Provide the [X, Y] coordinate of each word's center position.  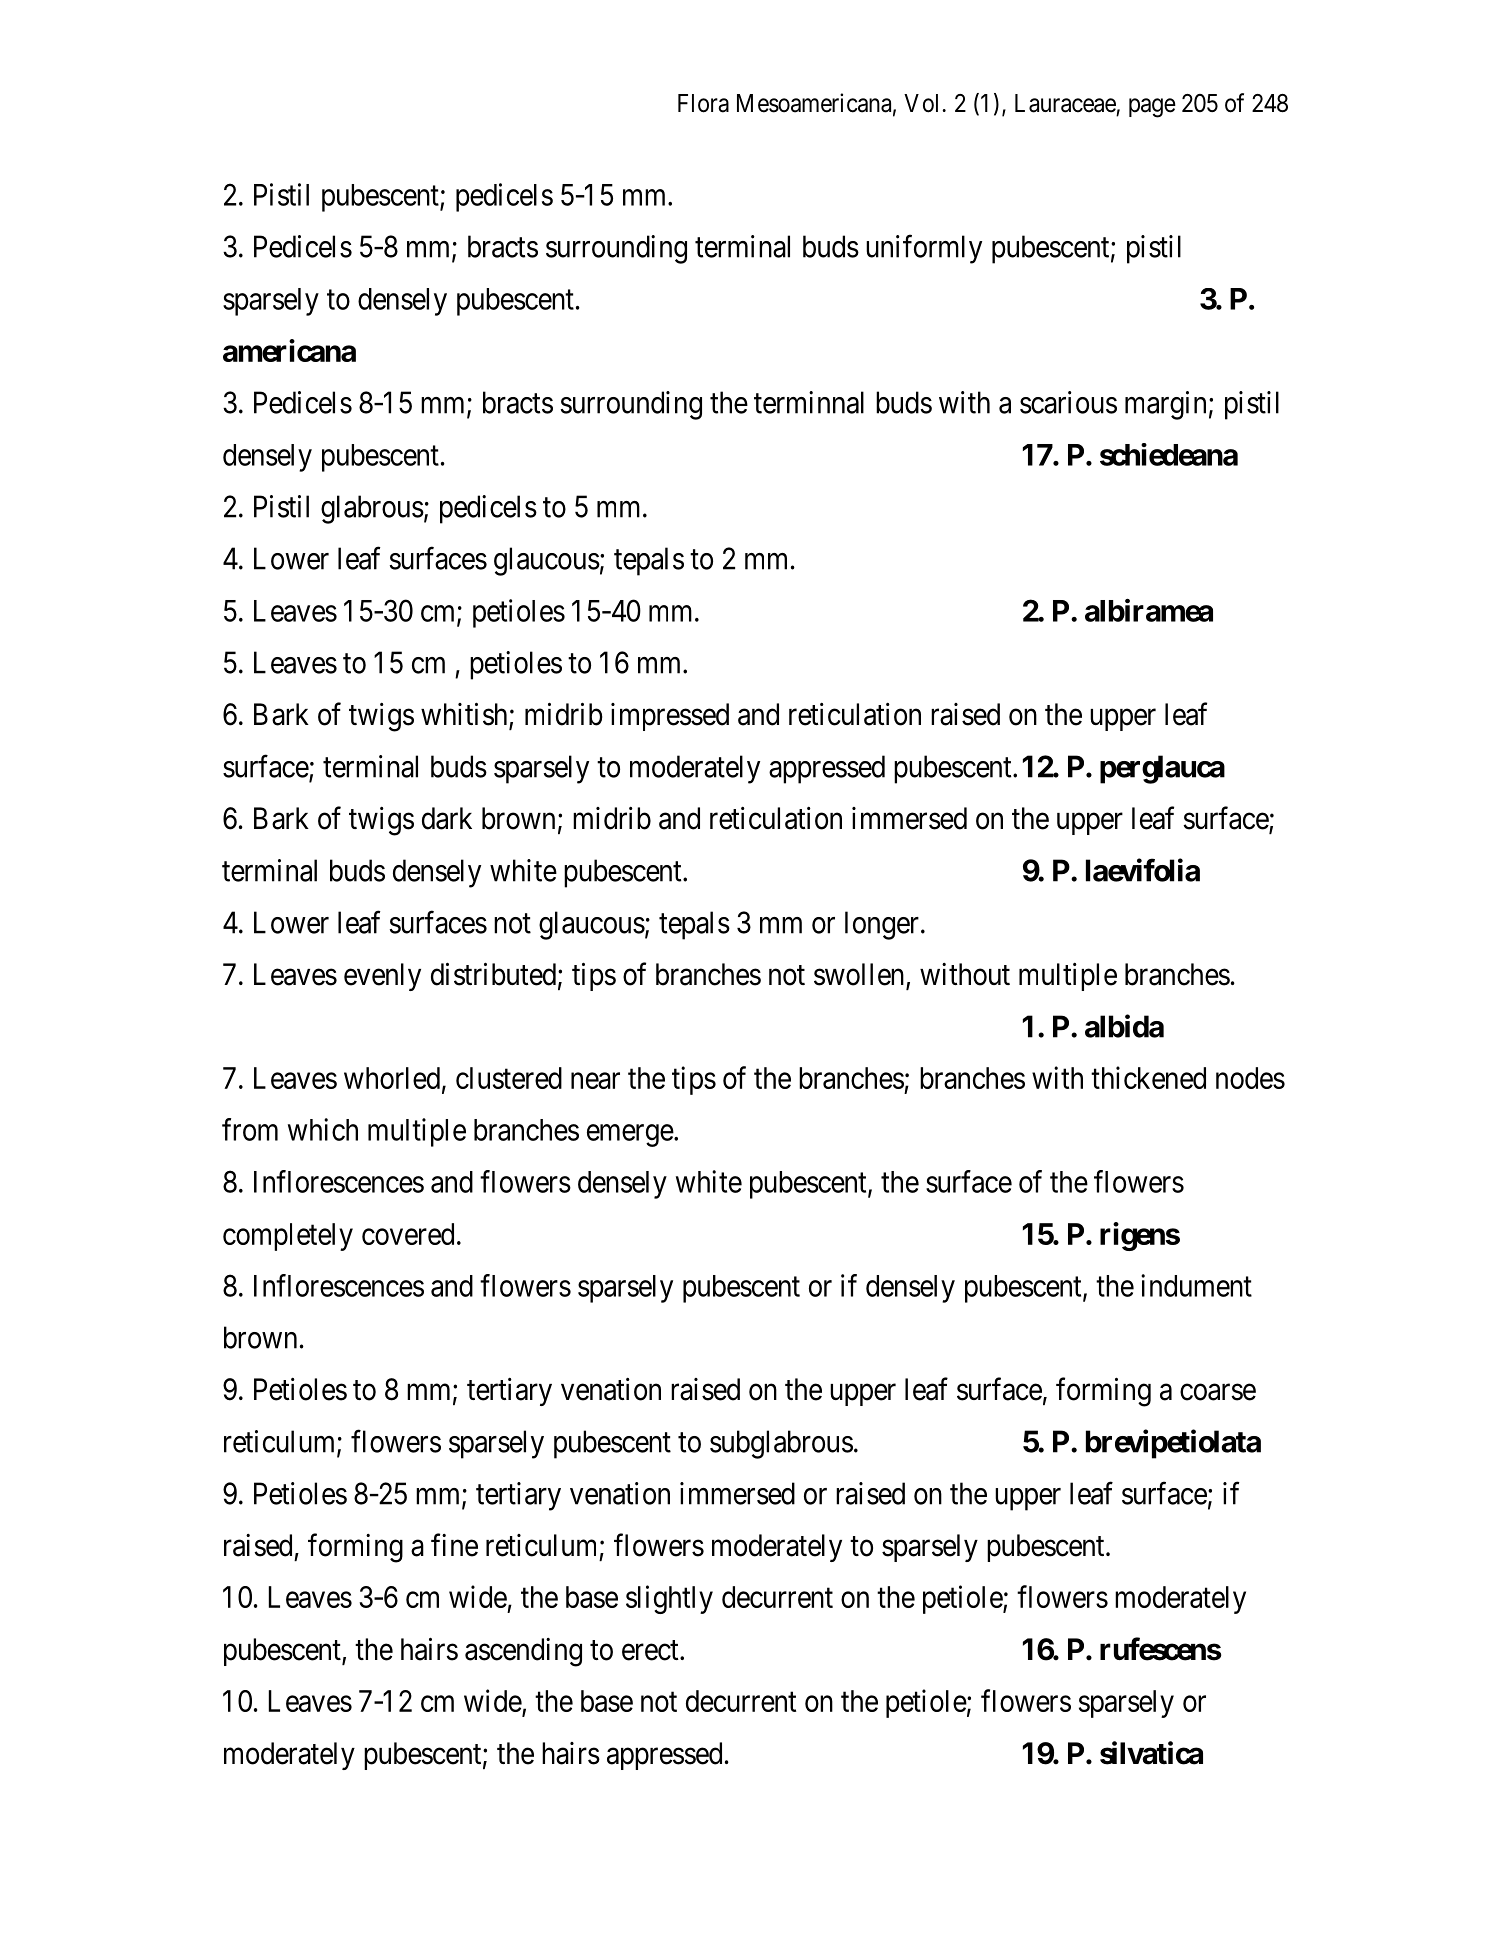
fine [454, 1545]
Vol [923, 103]
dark [447, 818]
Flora [703, 103]
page [1152, 108]
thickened [1148, 1077]
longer [882, 925]
